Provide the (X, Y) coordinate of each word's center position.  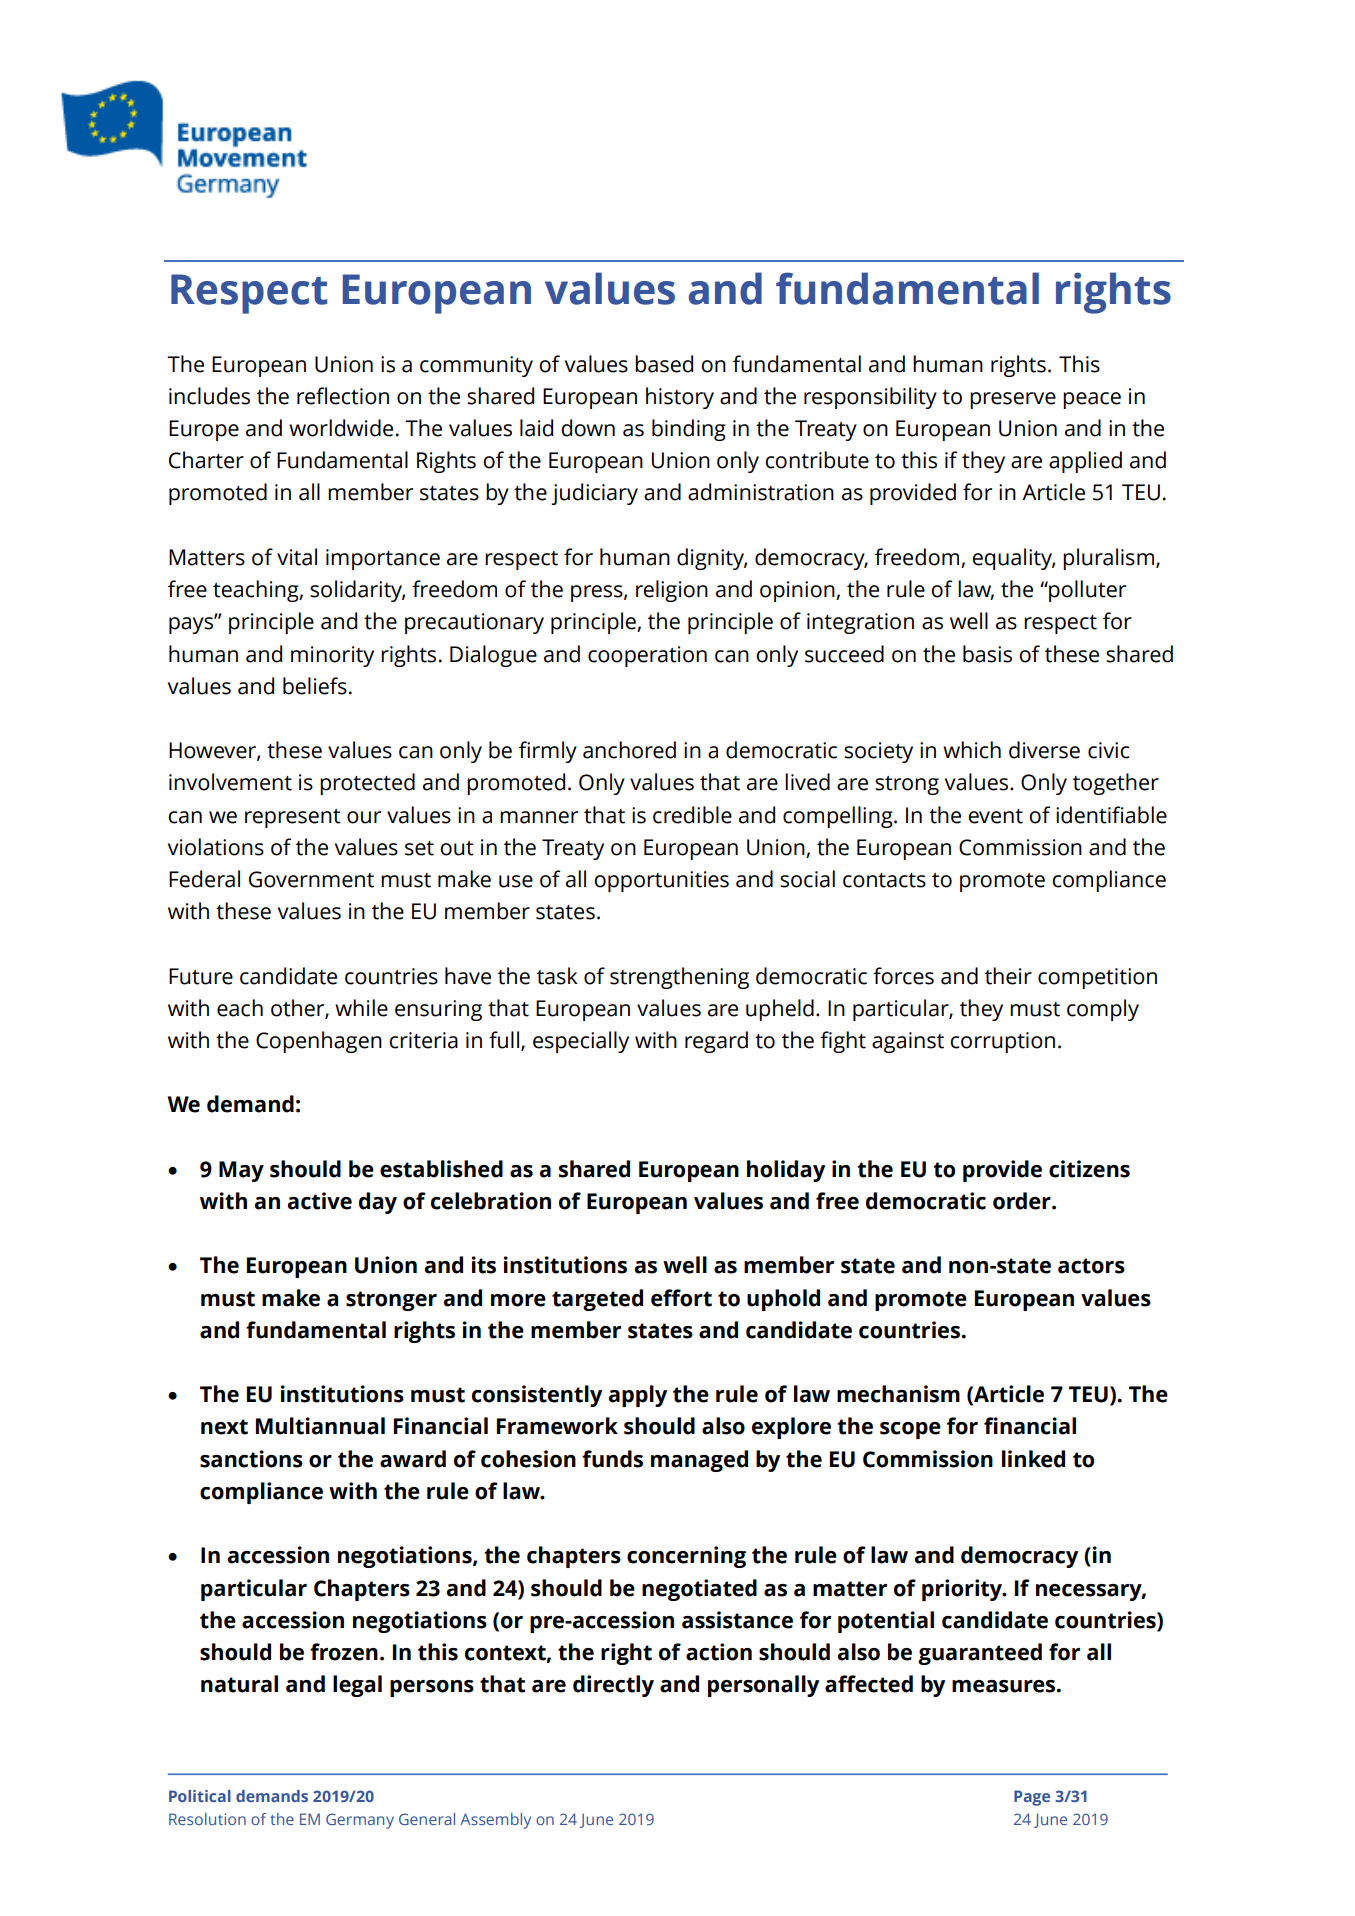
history (680, 398)
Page (1032, 1798)
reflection (343, 396)
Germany (360, 1821)
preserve (1013, 400)
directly (613, 1686)
